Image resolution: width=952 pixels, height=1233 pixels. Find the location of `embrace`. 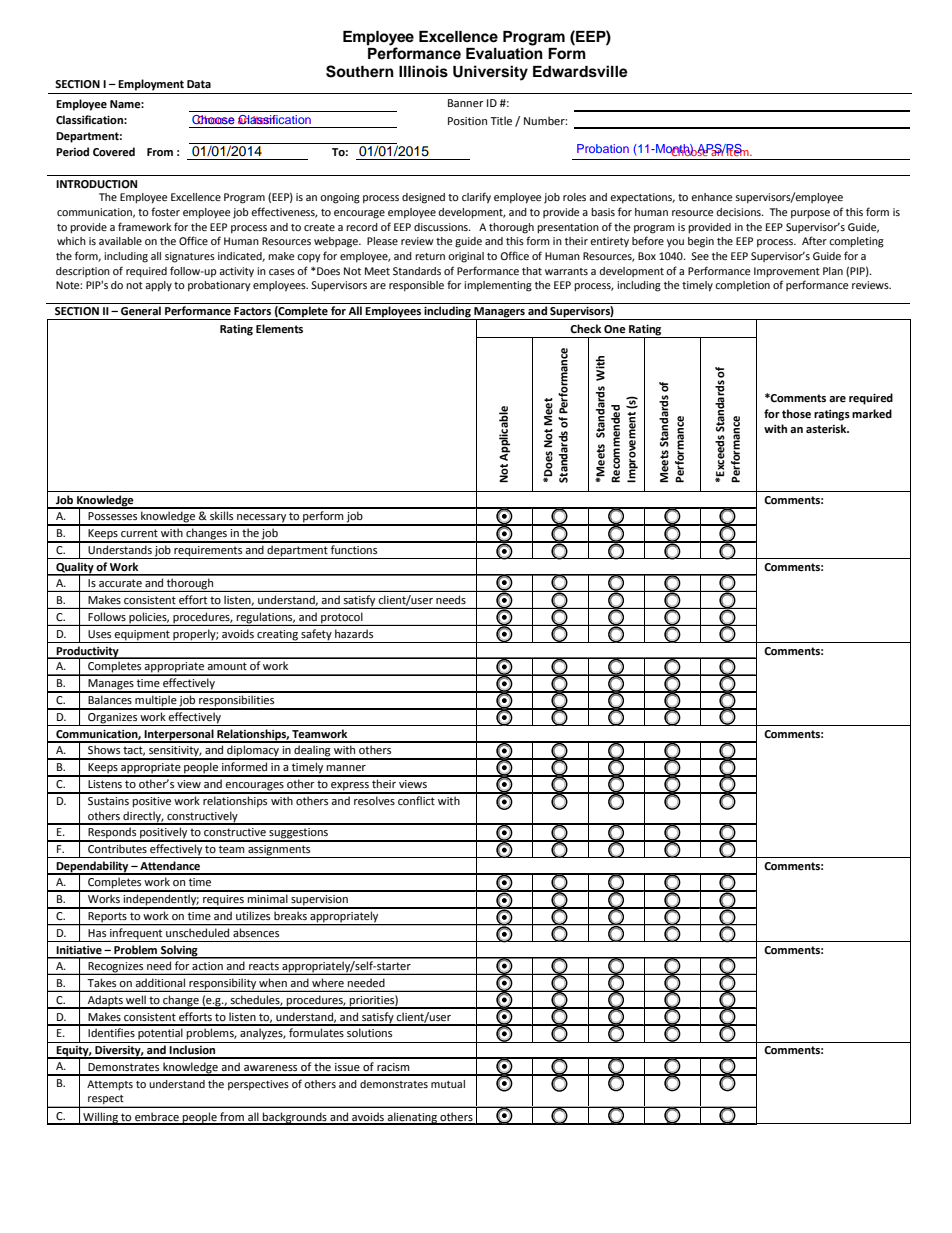

embrace is located at coordinates (157, 1118).
